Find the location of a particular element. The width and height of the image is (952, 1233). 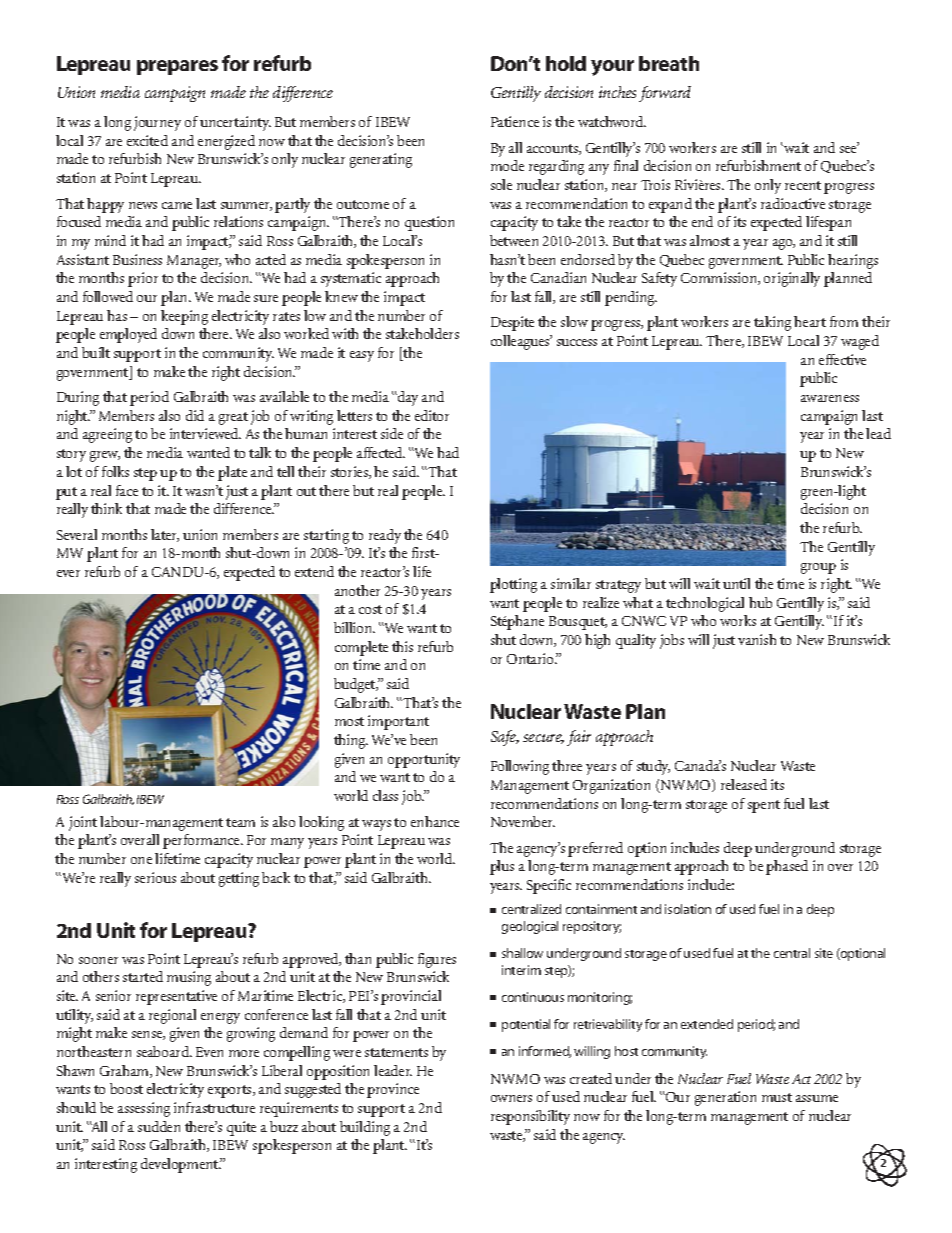

later is located at coordinates (165, 535).
